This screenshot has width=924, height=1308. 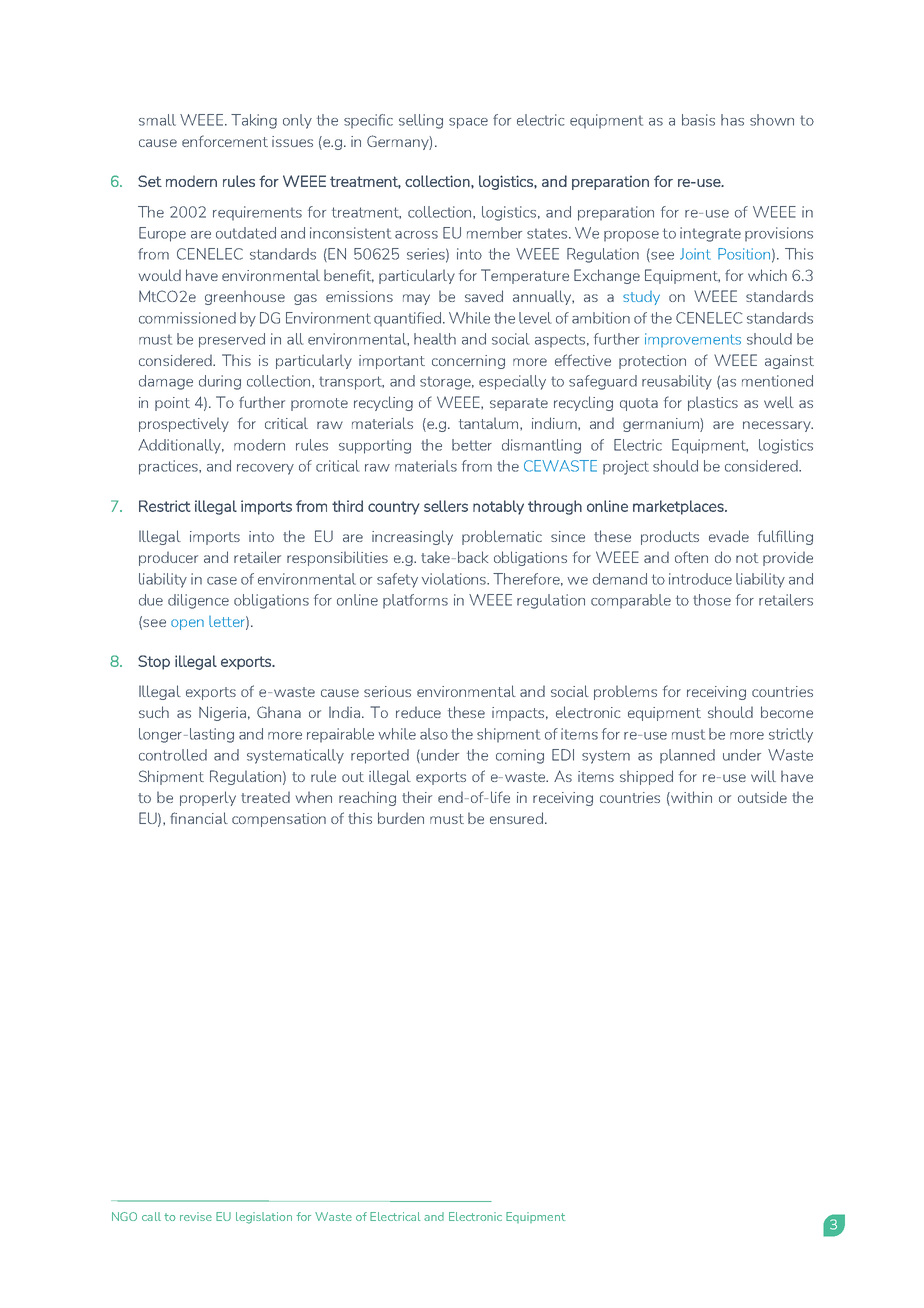 What do you see at coordinates (713, 403) in the screenshot?
I see `plastics` at bounding box center [713, 403].
